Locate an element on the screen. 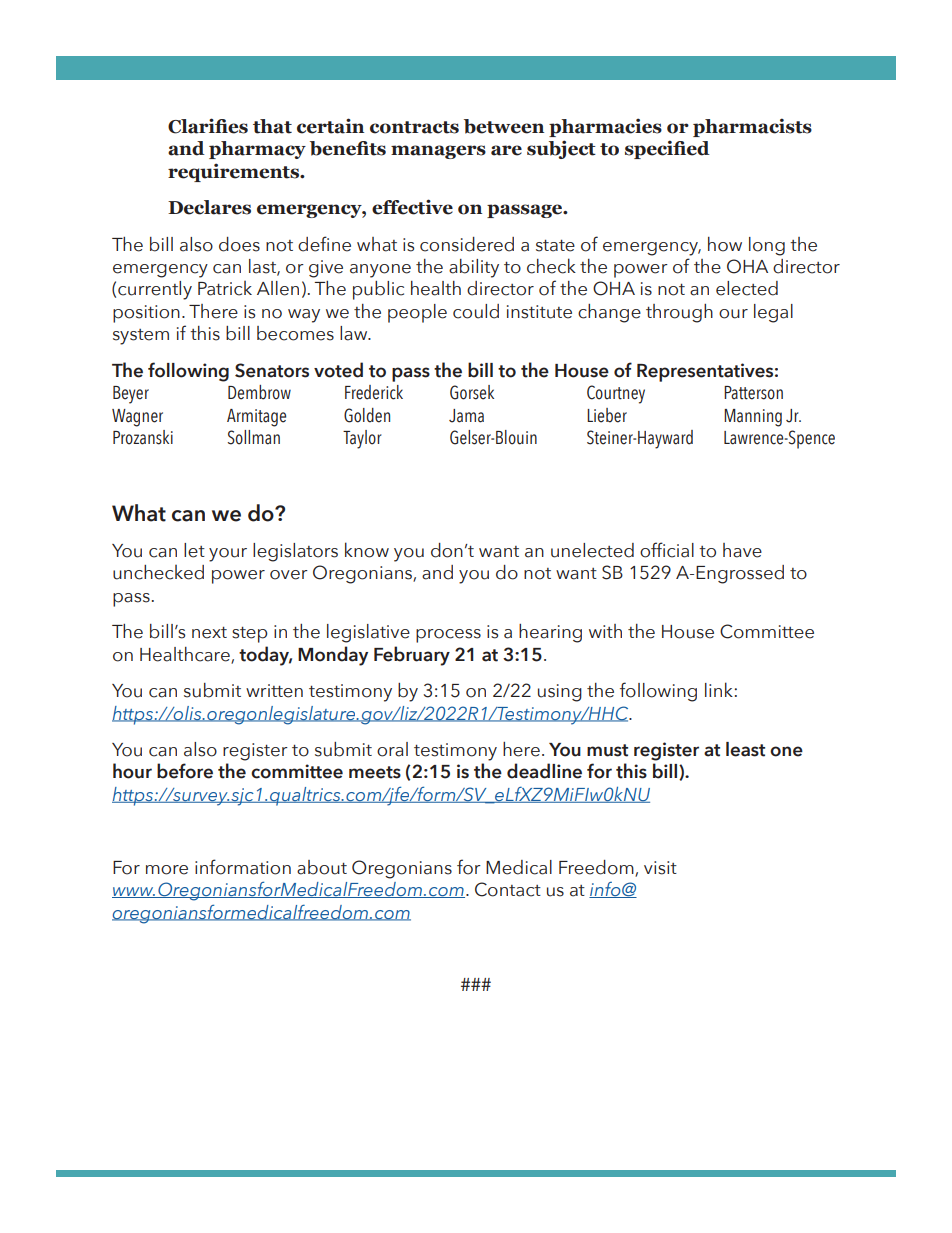  official is located at coordinates (667, 550).
